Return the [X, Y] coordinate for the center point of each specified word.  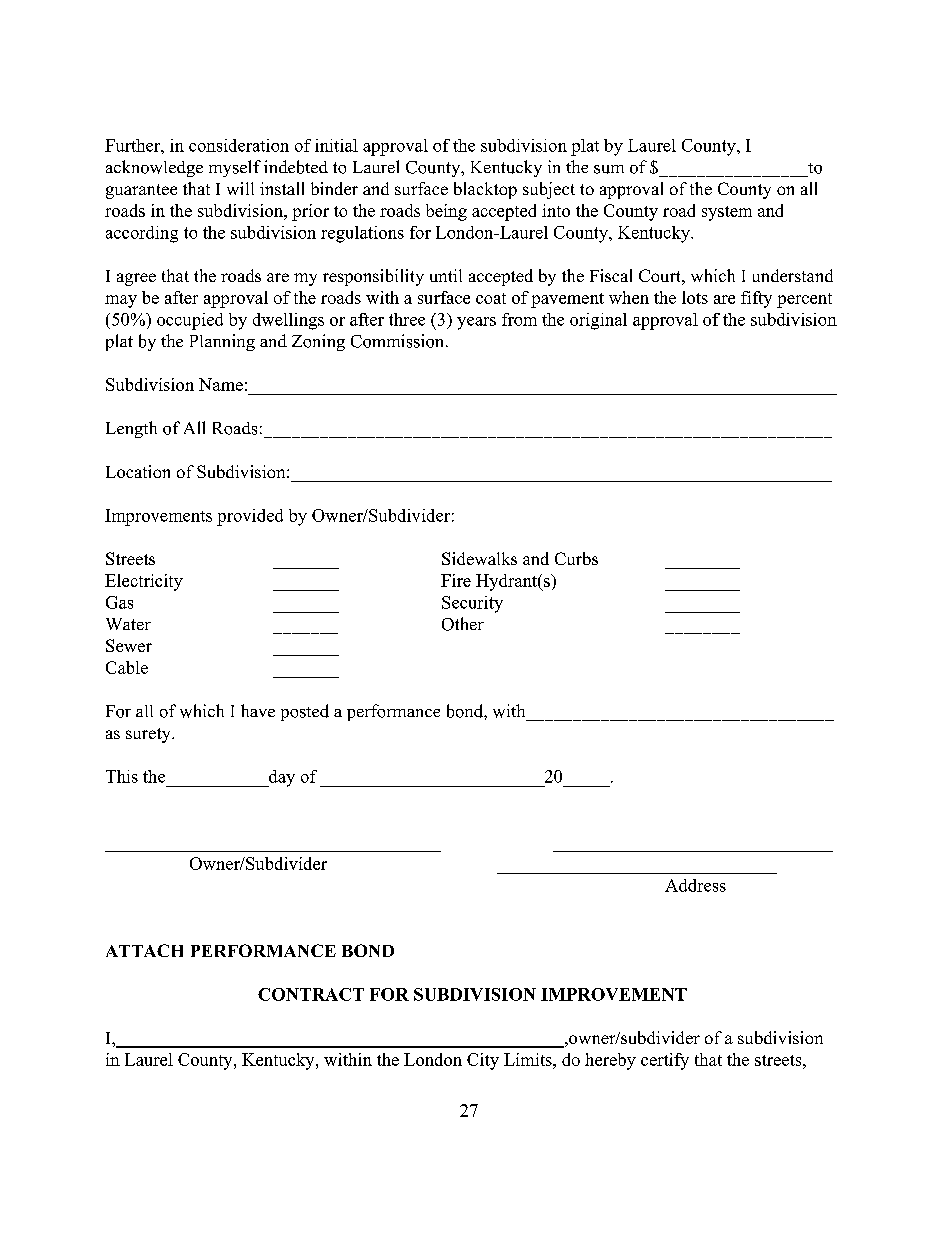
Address [695, 885]
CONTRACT [311, 994]
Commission [399, 341]
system [727, 213]
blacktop [485, 190]
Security [472, 604]
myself [235, 168]
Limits [529, 1059]
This [122, 776]
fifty [756, 299]
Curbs [576, 558]
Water [128, 624]
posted [305, 712]
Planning [222, 342]
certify [665, 1061]
